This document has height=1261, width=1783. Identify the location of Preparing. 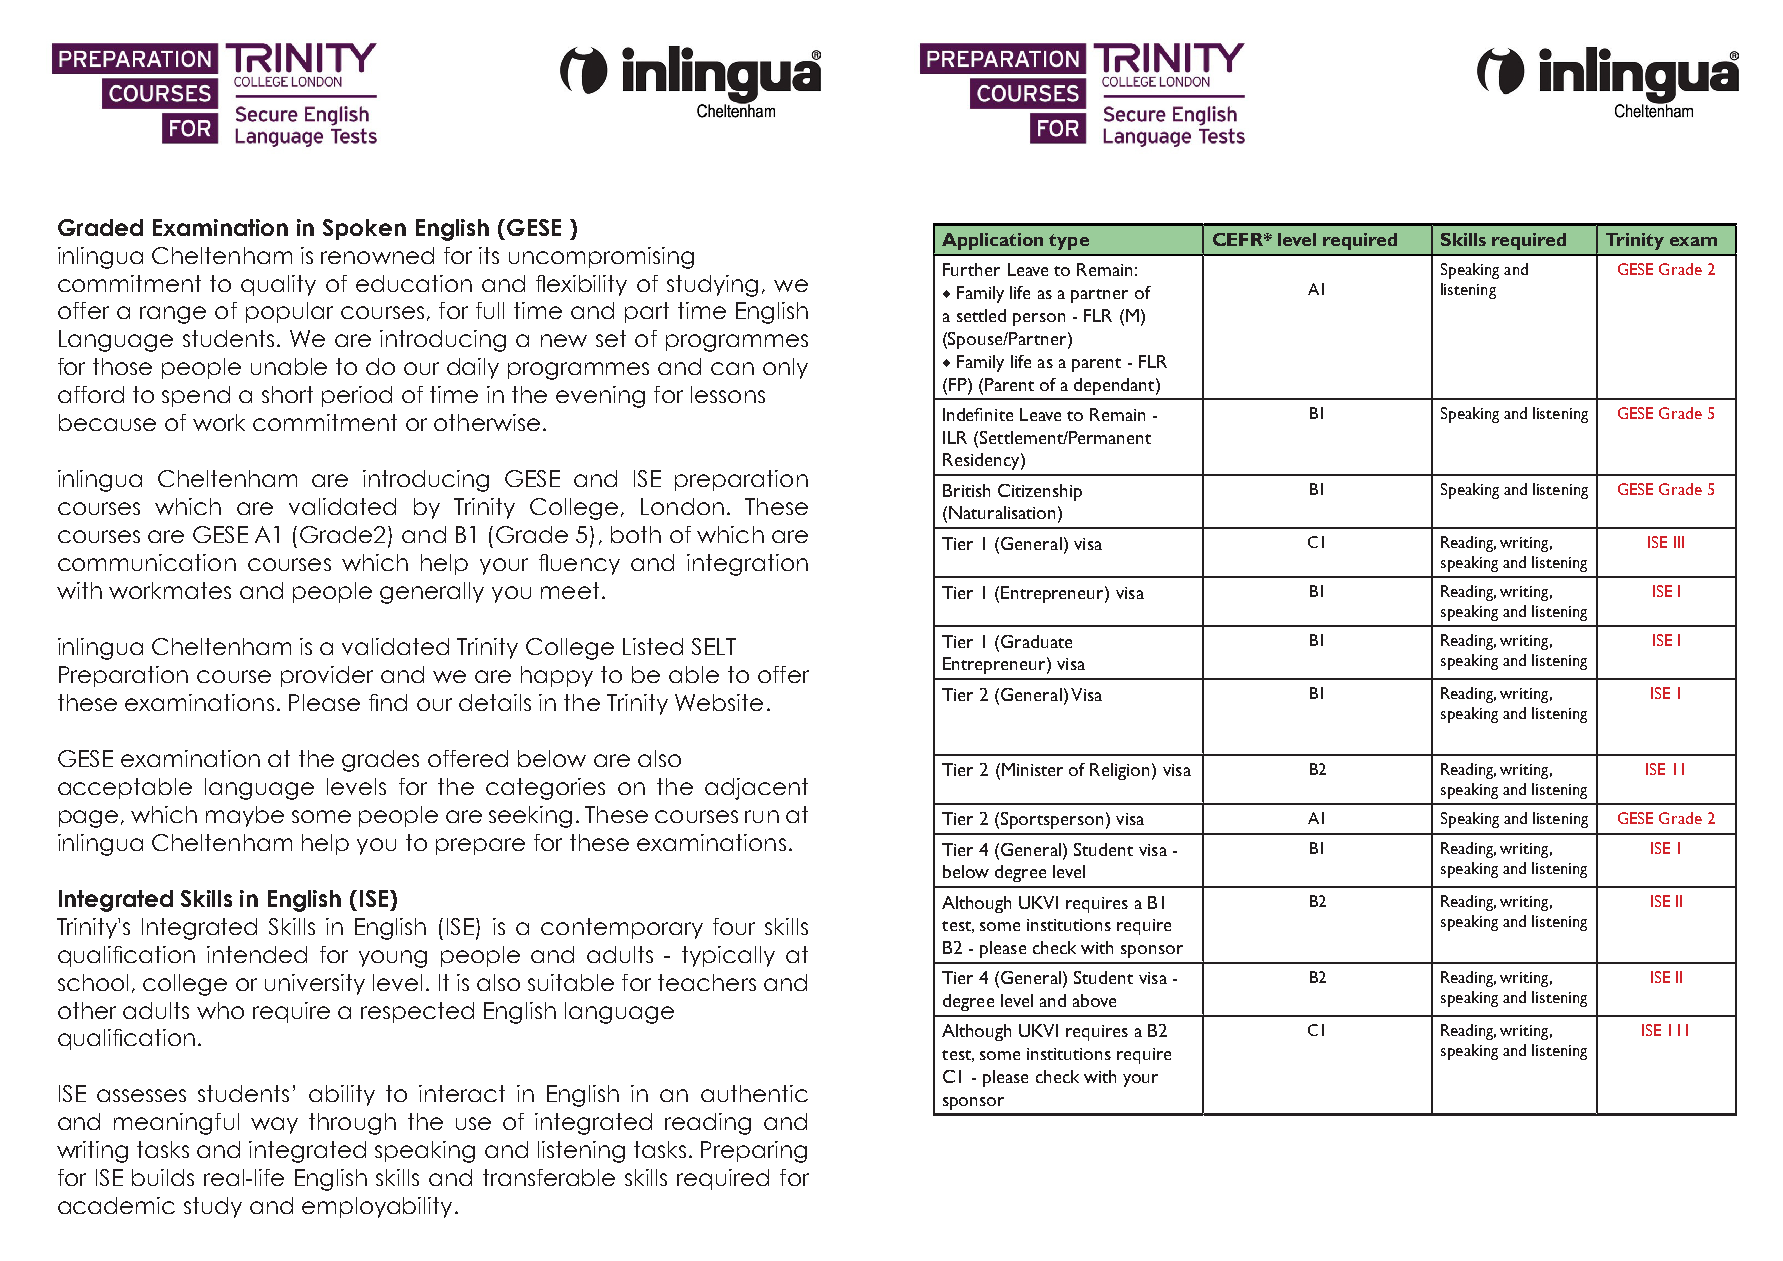
(754, 1152).
